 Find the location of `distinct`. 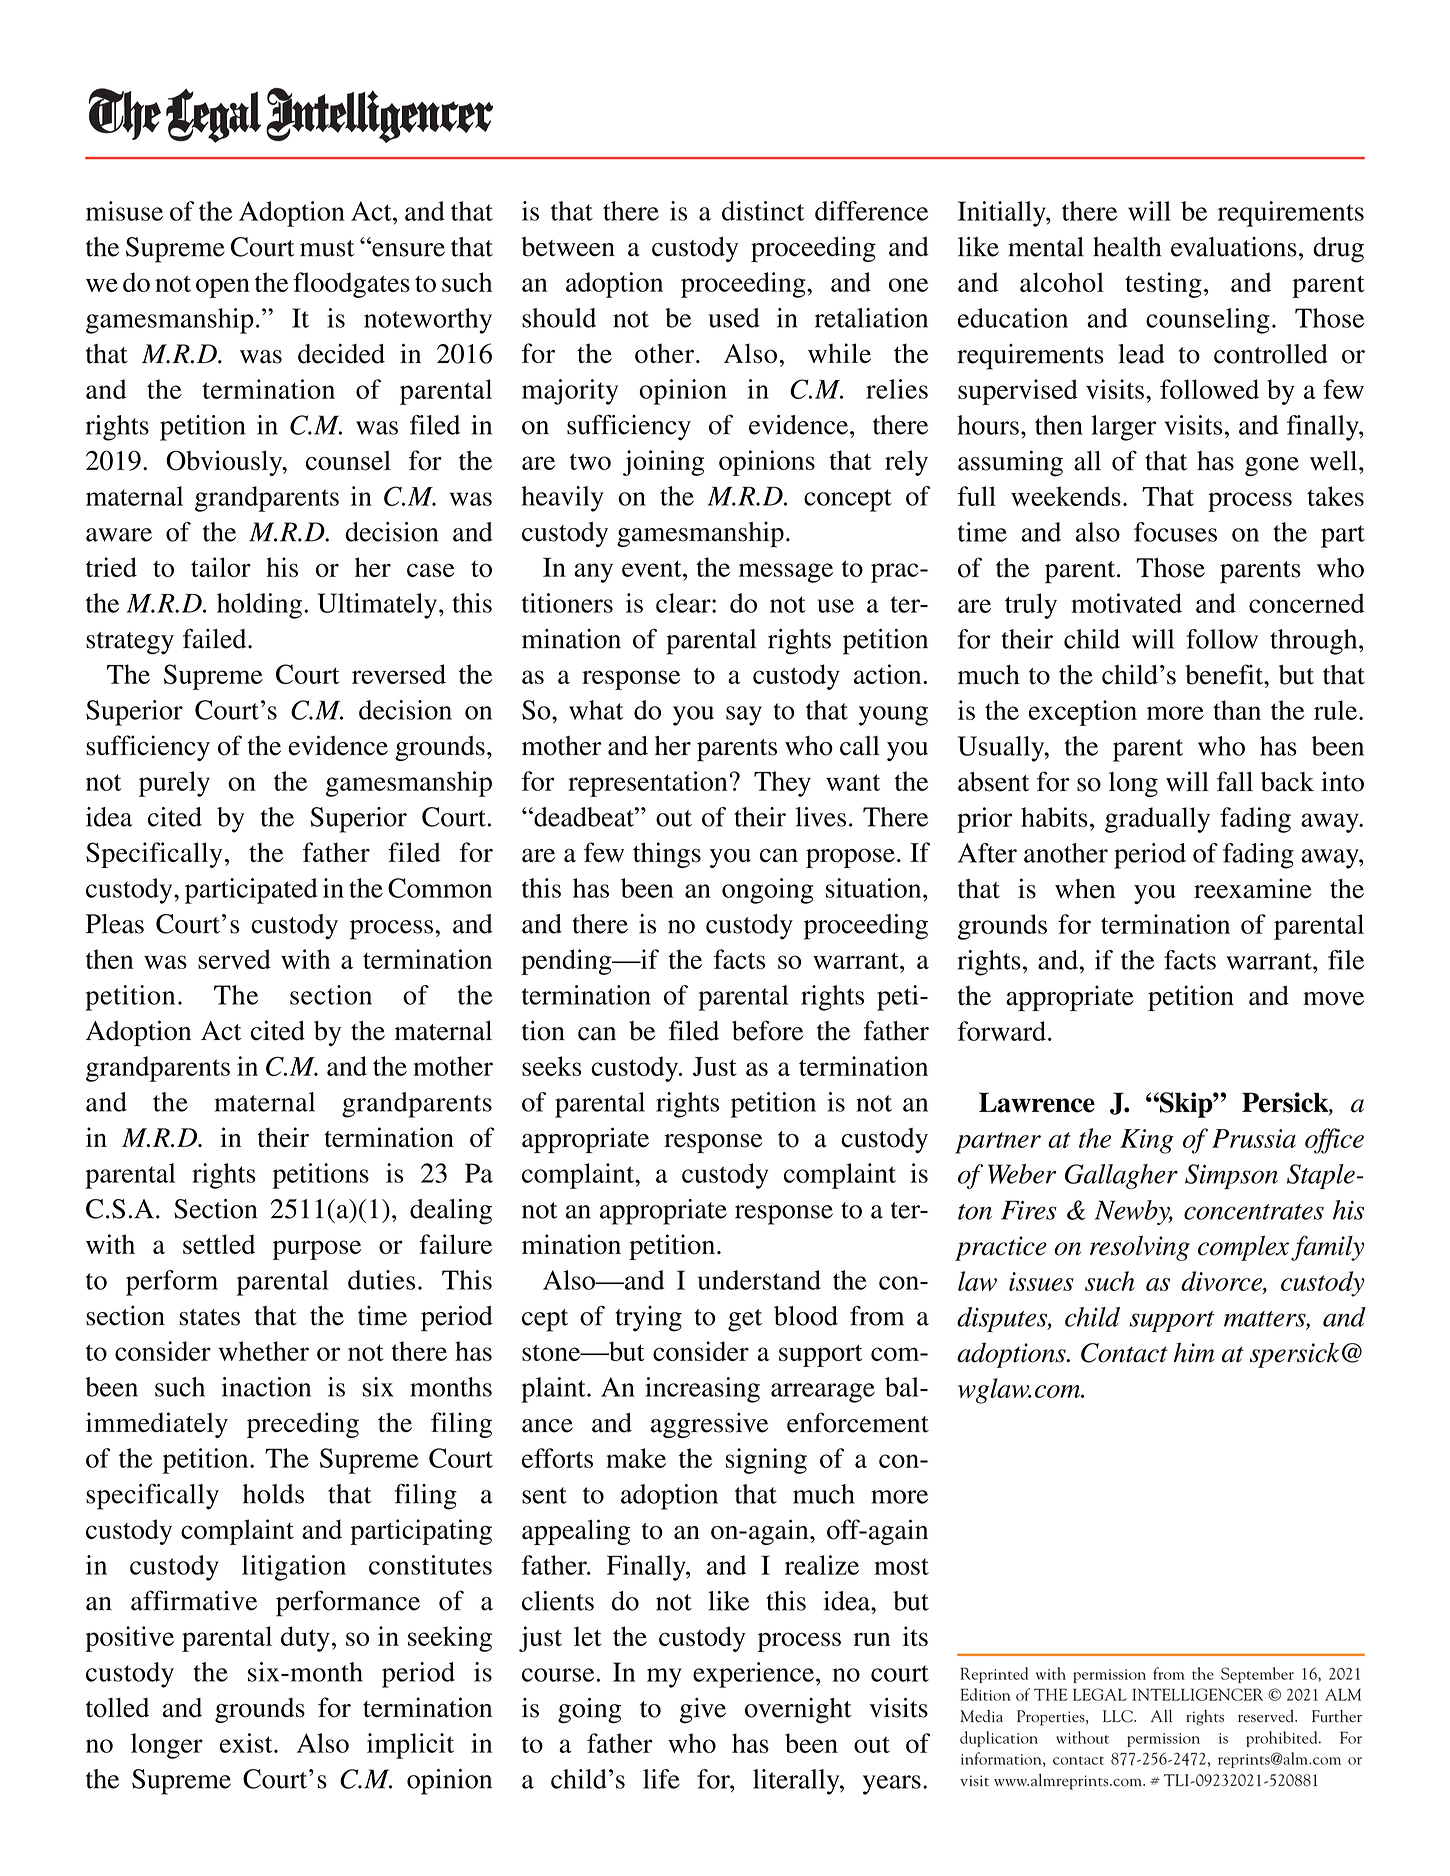

distinct is located at coordinates (763, 211).
